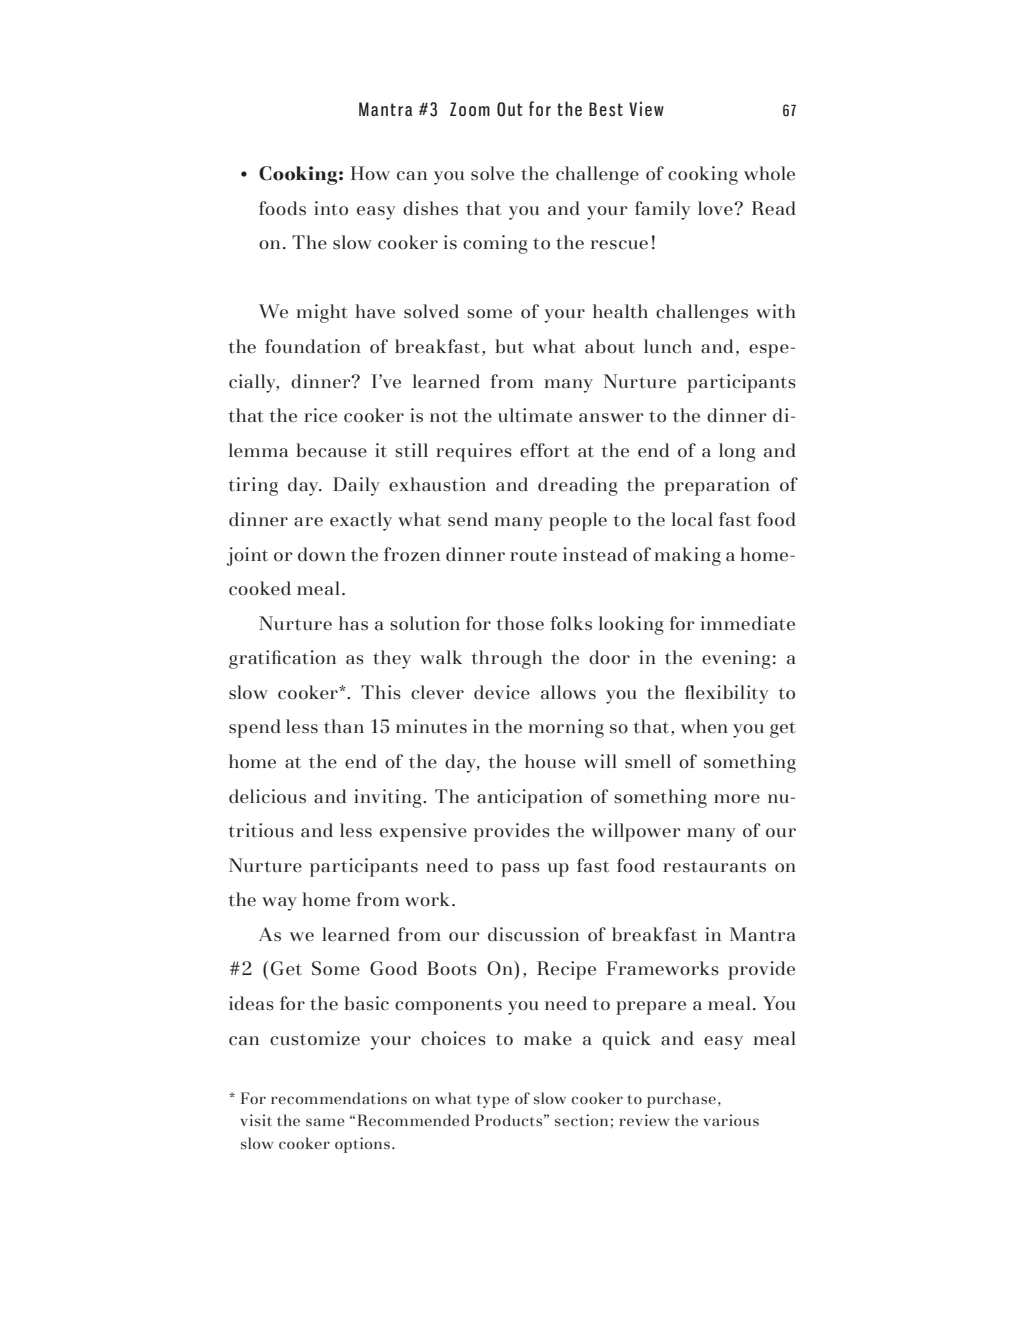 This screenshot has width=1022, height=1322. What do you see at coordinates (493, 1101) in the screenshot?
I see `type` at bounding box center [493, 1101].
